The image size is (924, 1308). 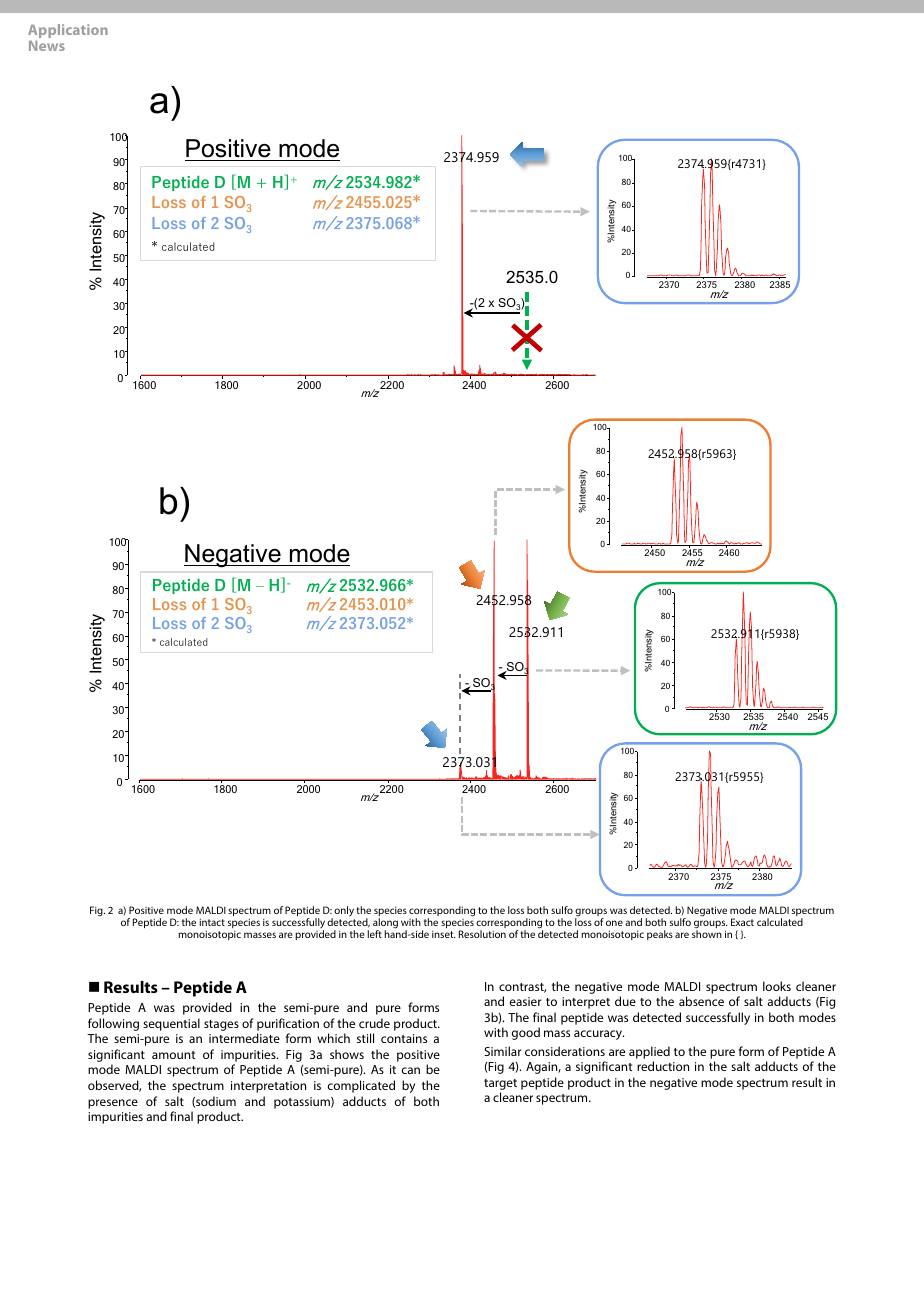 What do you see at coordinates (47, 46) in the image?
I see `News` at bounding box center [47, 46].
